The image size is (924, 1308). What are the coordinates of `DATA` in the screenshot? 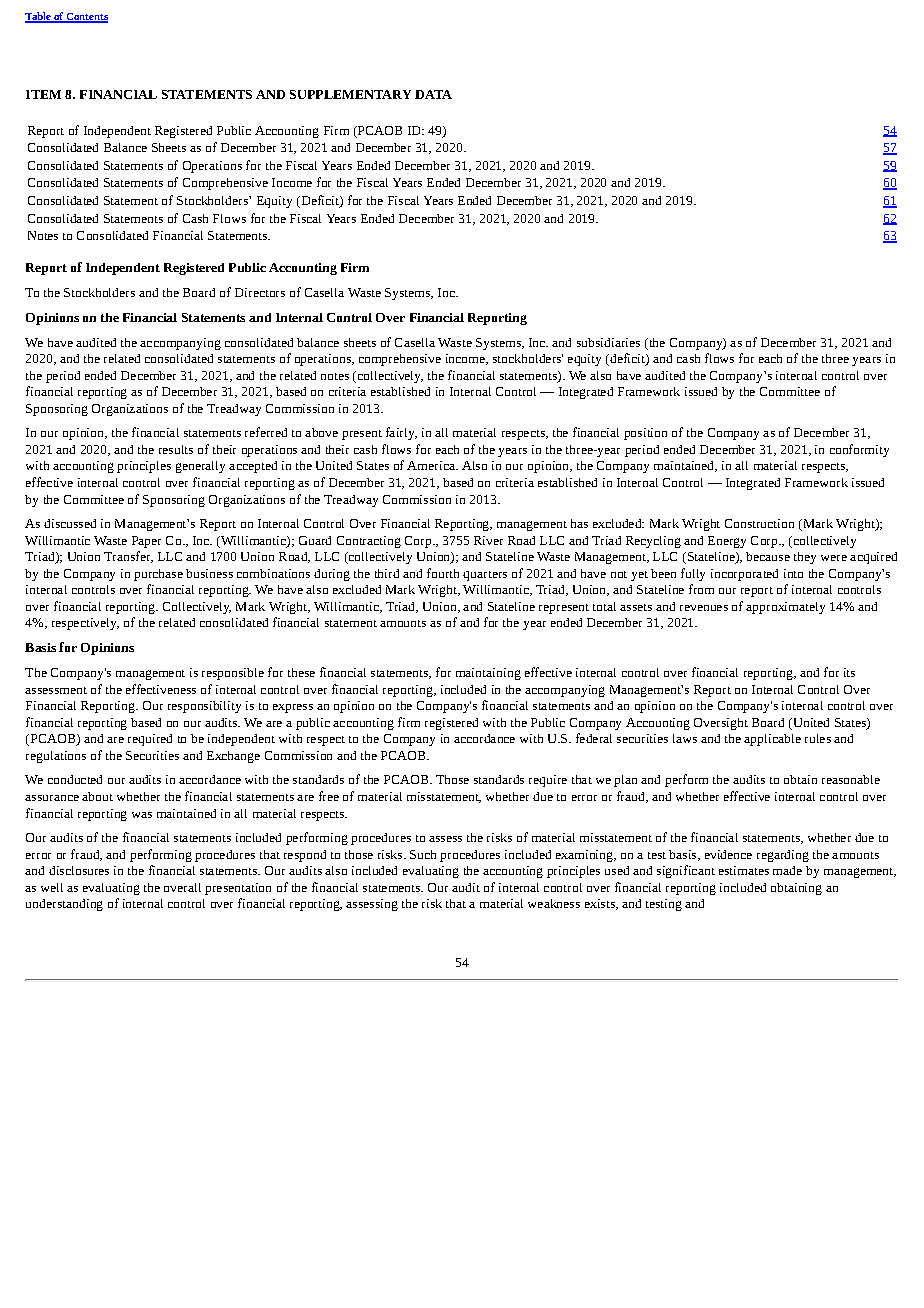 It's located at (433, 94).
